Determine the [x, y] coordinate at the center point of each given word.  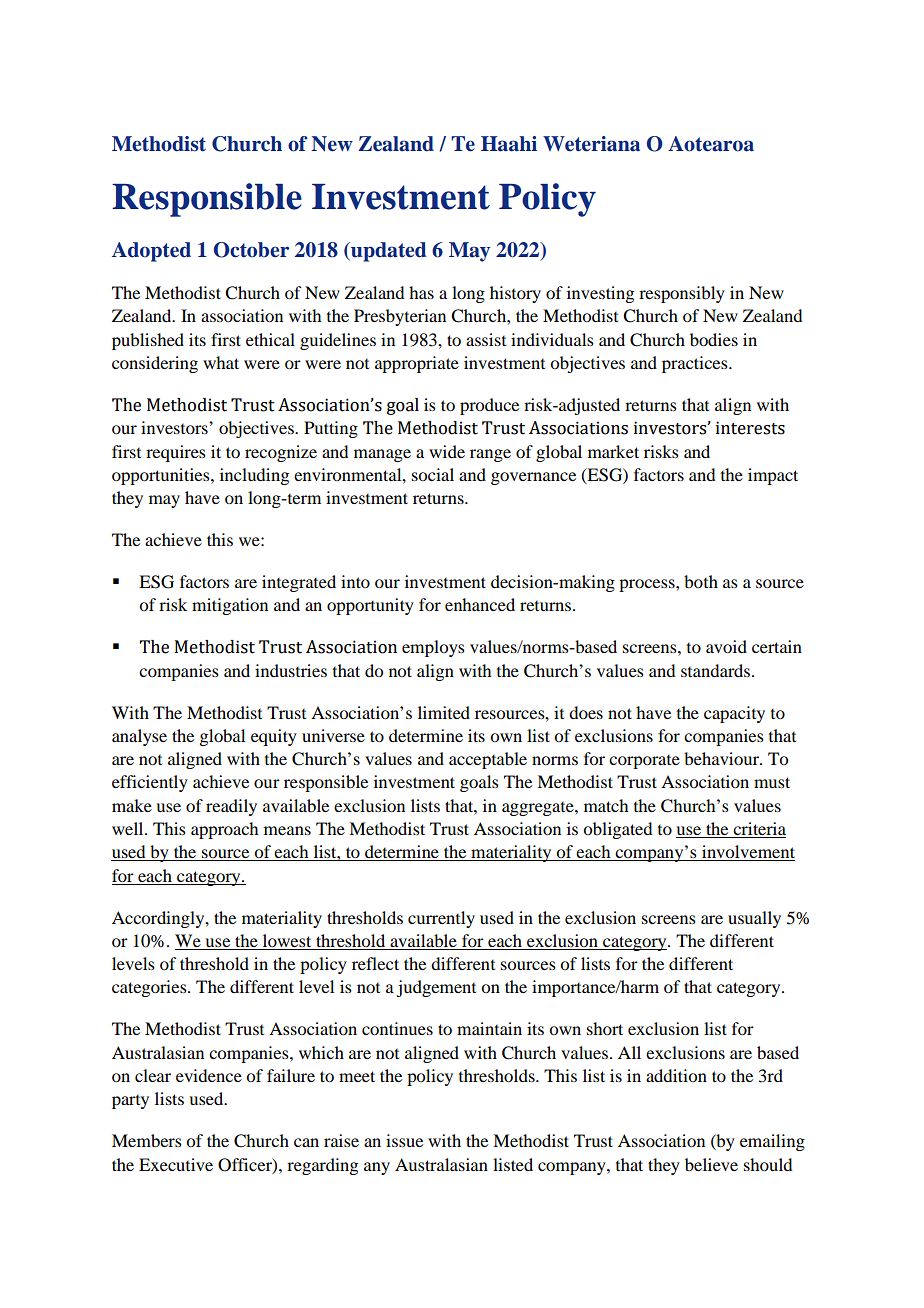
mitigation [230, 606]
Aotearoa [711, 144]
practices [696, 364]
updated [388, 252]
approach [224, 830]
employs [433, 648]
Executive [176, 1164]
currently [441, 919]
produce [489, 406]
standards [715, 670]
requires [176, 453]
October [251, 250]
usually [754, 919]
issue [404, 1140]
